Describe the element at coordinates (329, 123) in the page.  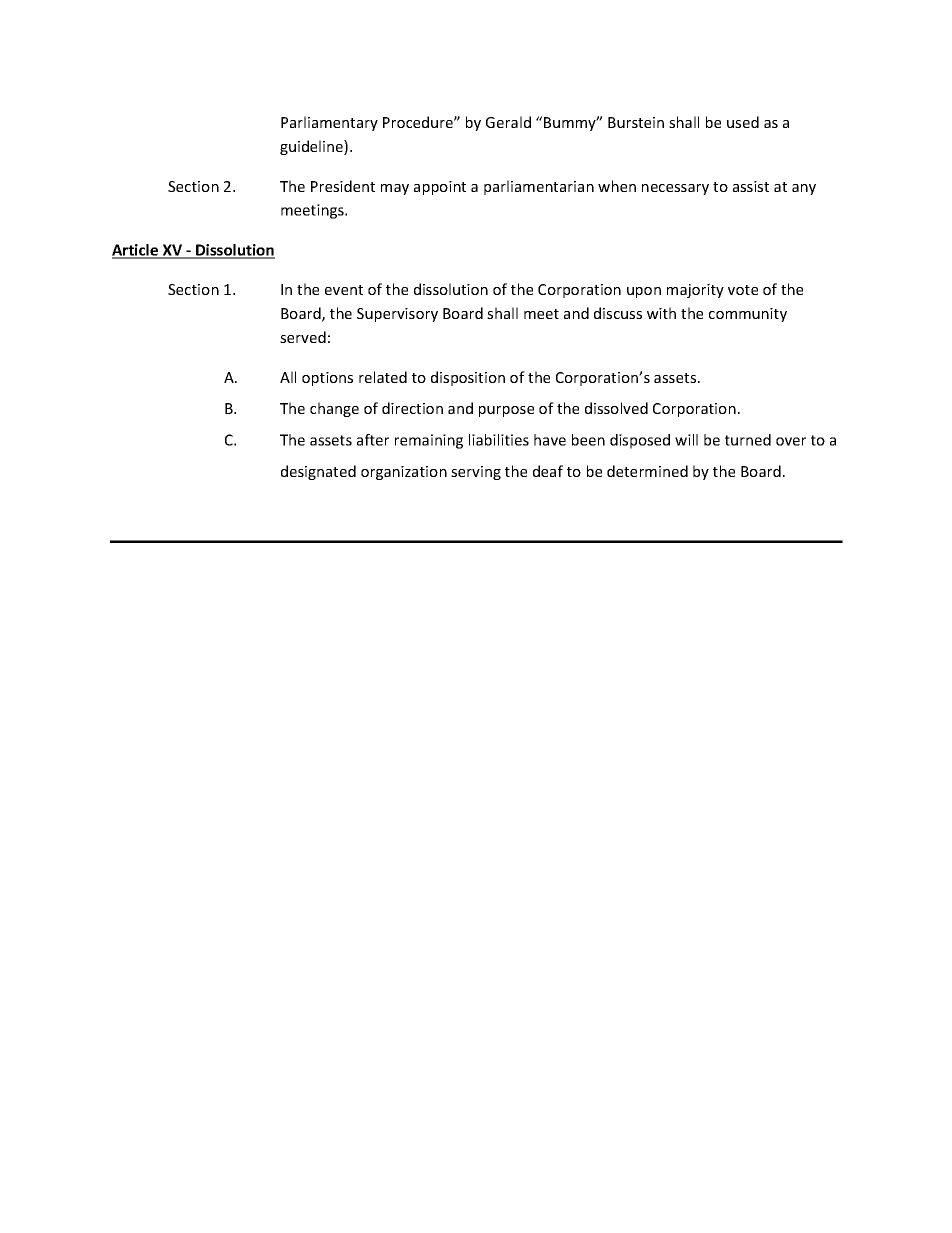
I see `Parliamentary` at that location.
